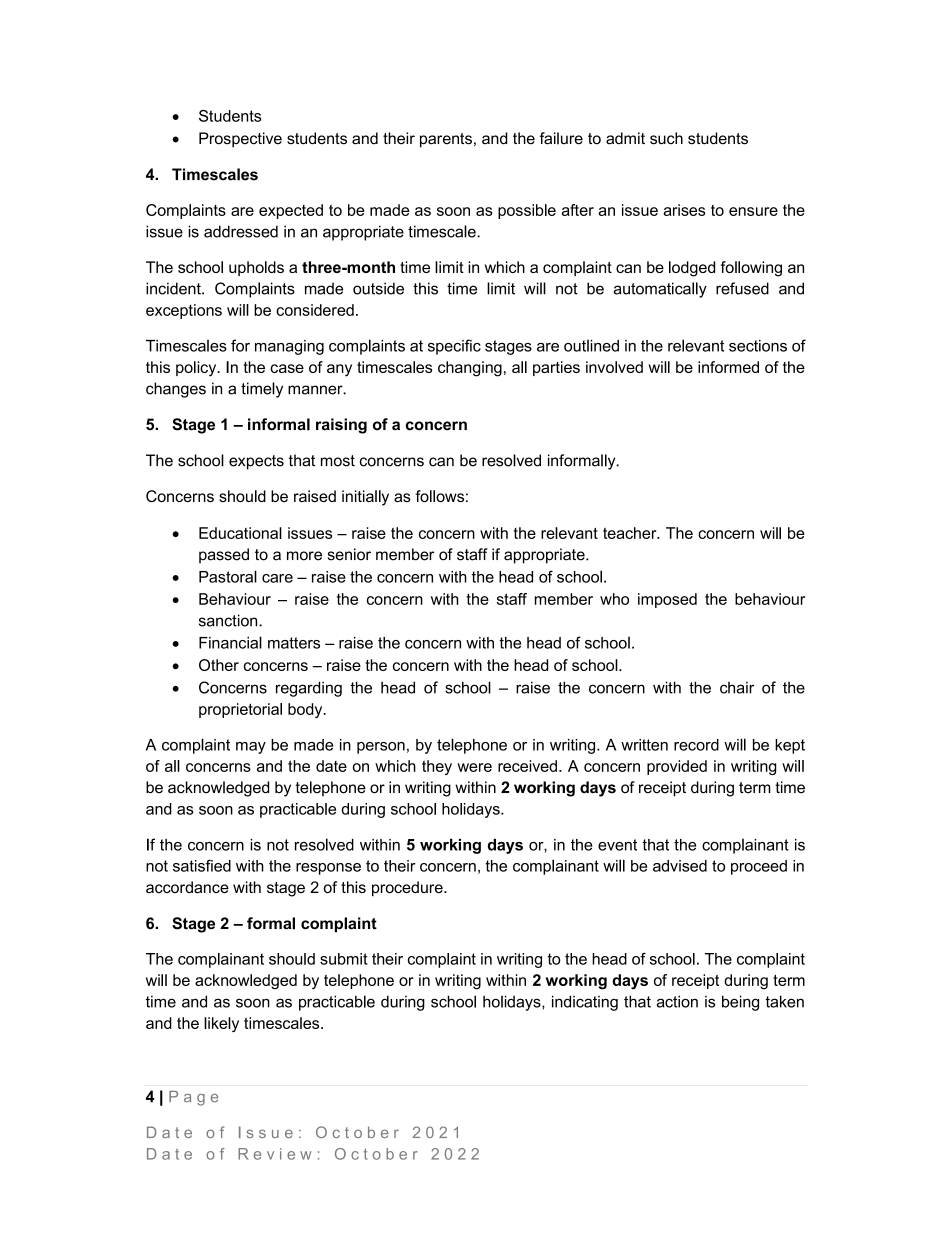 Image resolution: width=952 pixels, height=1233 pixels. Describe the element at coordinates (667, 600) in the screenshot. I see `imposed` at that location.
